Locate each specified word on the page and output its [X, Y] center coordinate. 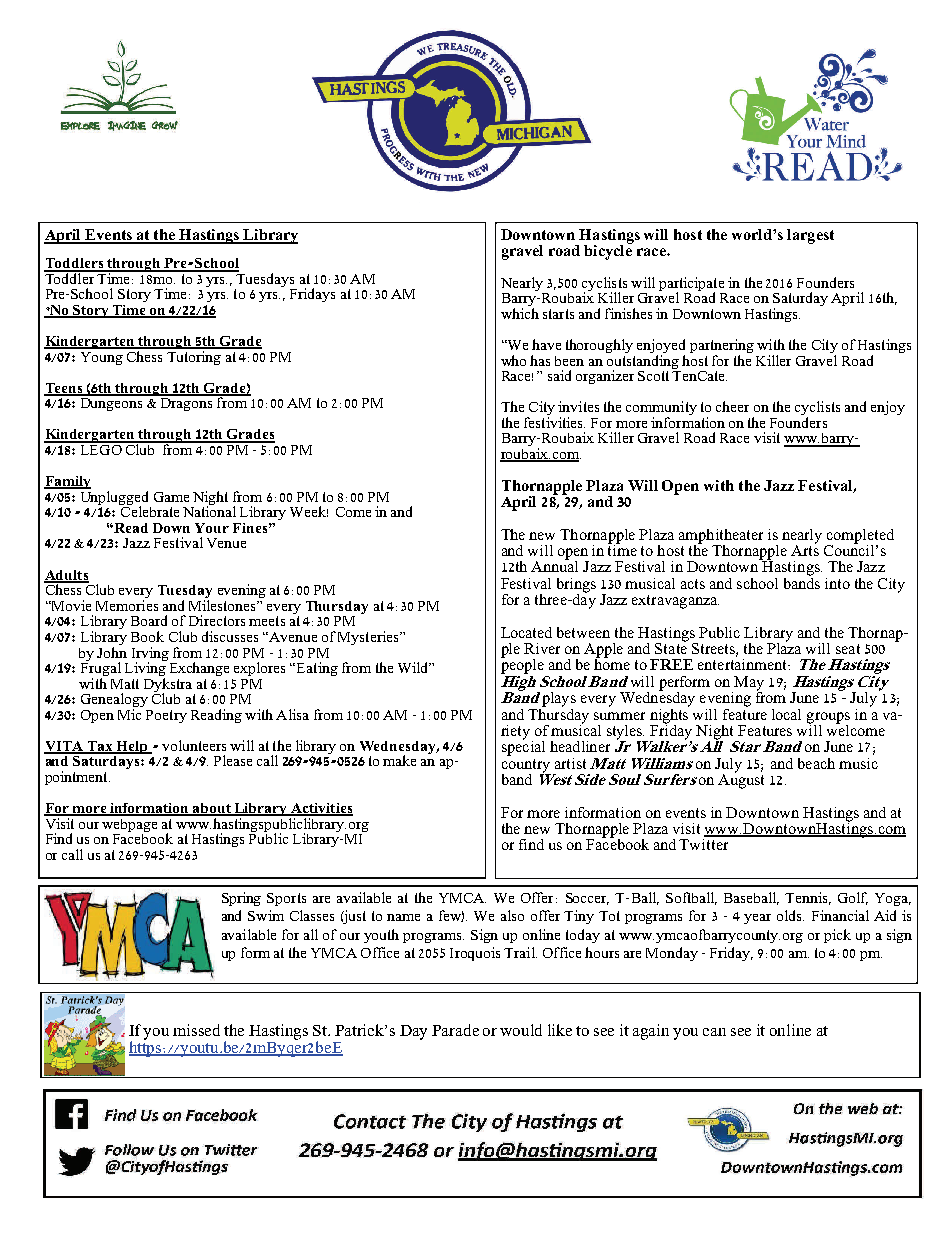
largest [810, 236]
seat [848, 649]
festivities [554, 422]
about [212, 809]
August [741, 780]
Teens [64, 389]
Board [149, 620]
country [526, 767]
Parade [455, 1030]
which [520, 313]
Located [526, 632]
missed [196, 1030]
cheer [732, 406]
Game [171, 497]
